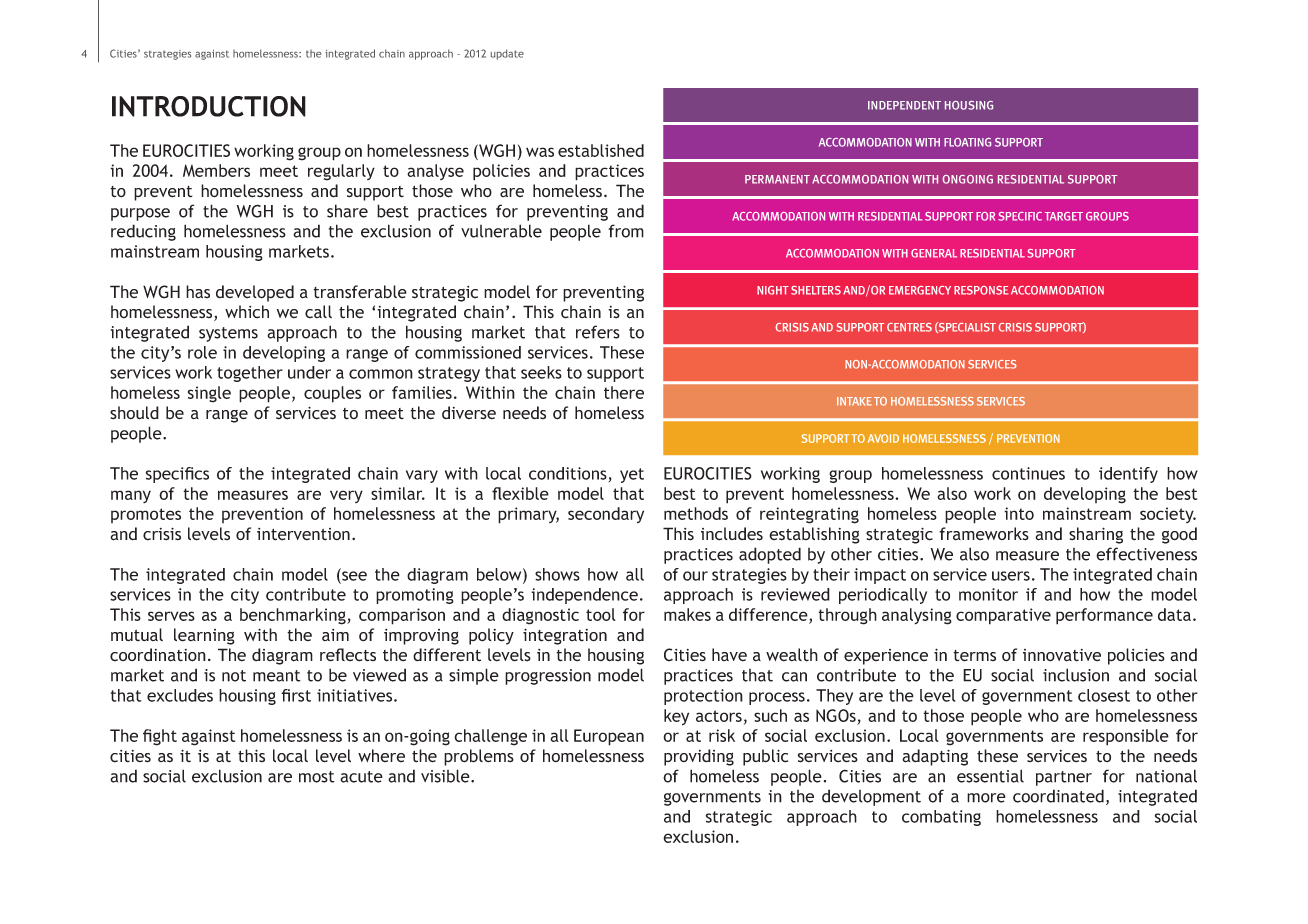 The image size is (1308, 924). I want to click on INTRODUCTION, so click(209, 106).
